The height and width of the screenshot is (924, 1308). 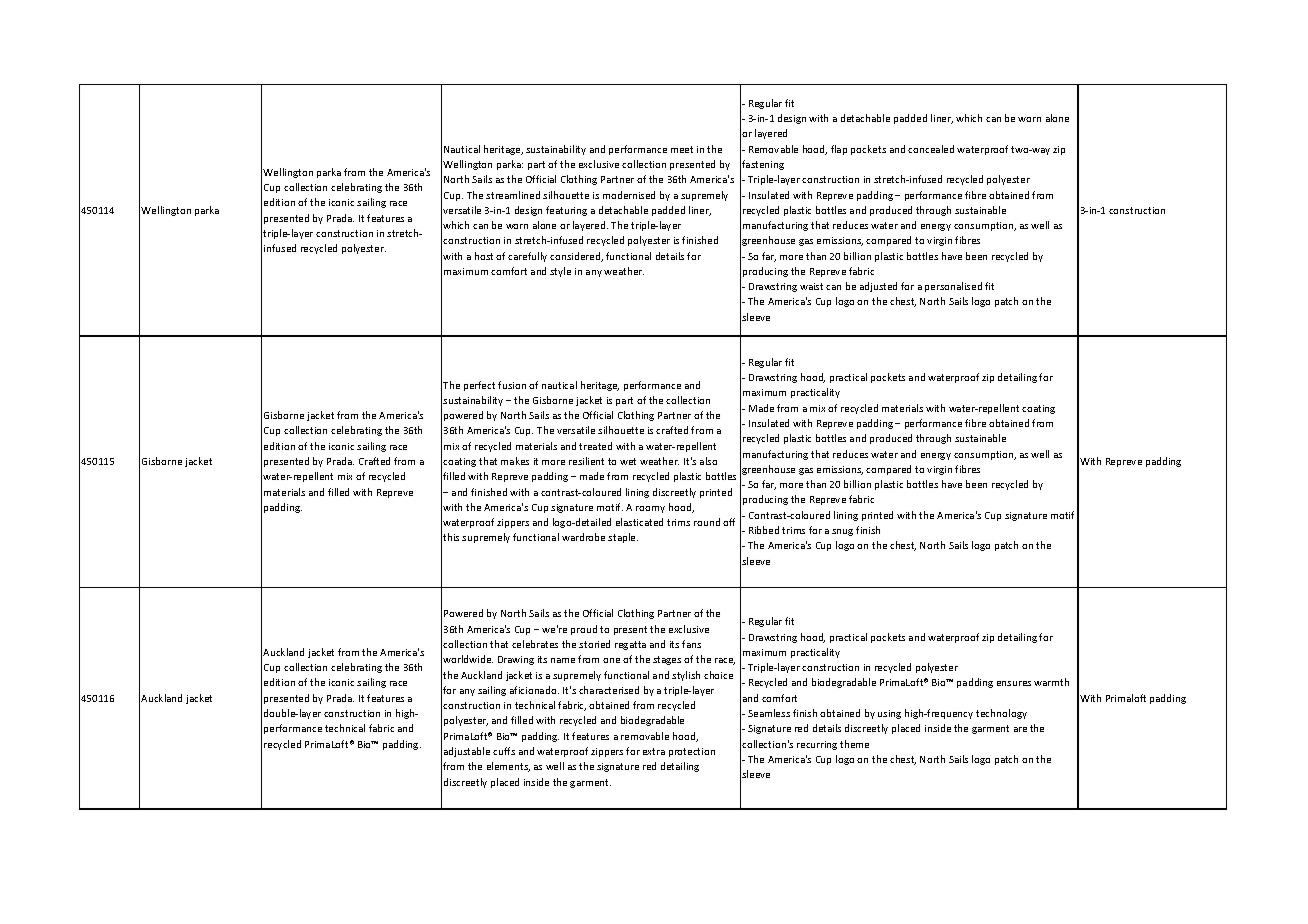 What do you see at coordinates (842, 532) in the screenshot?
I see `snug` at bounding box center [842, 532].
